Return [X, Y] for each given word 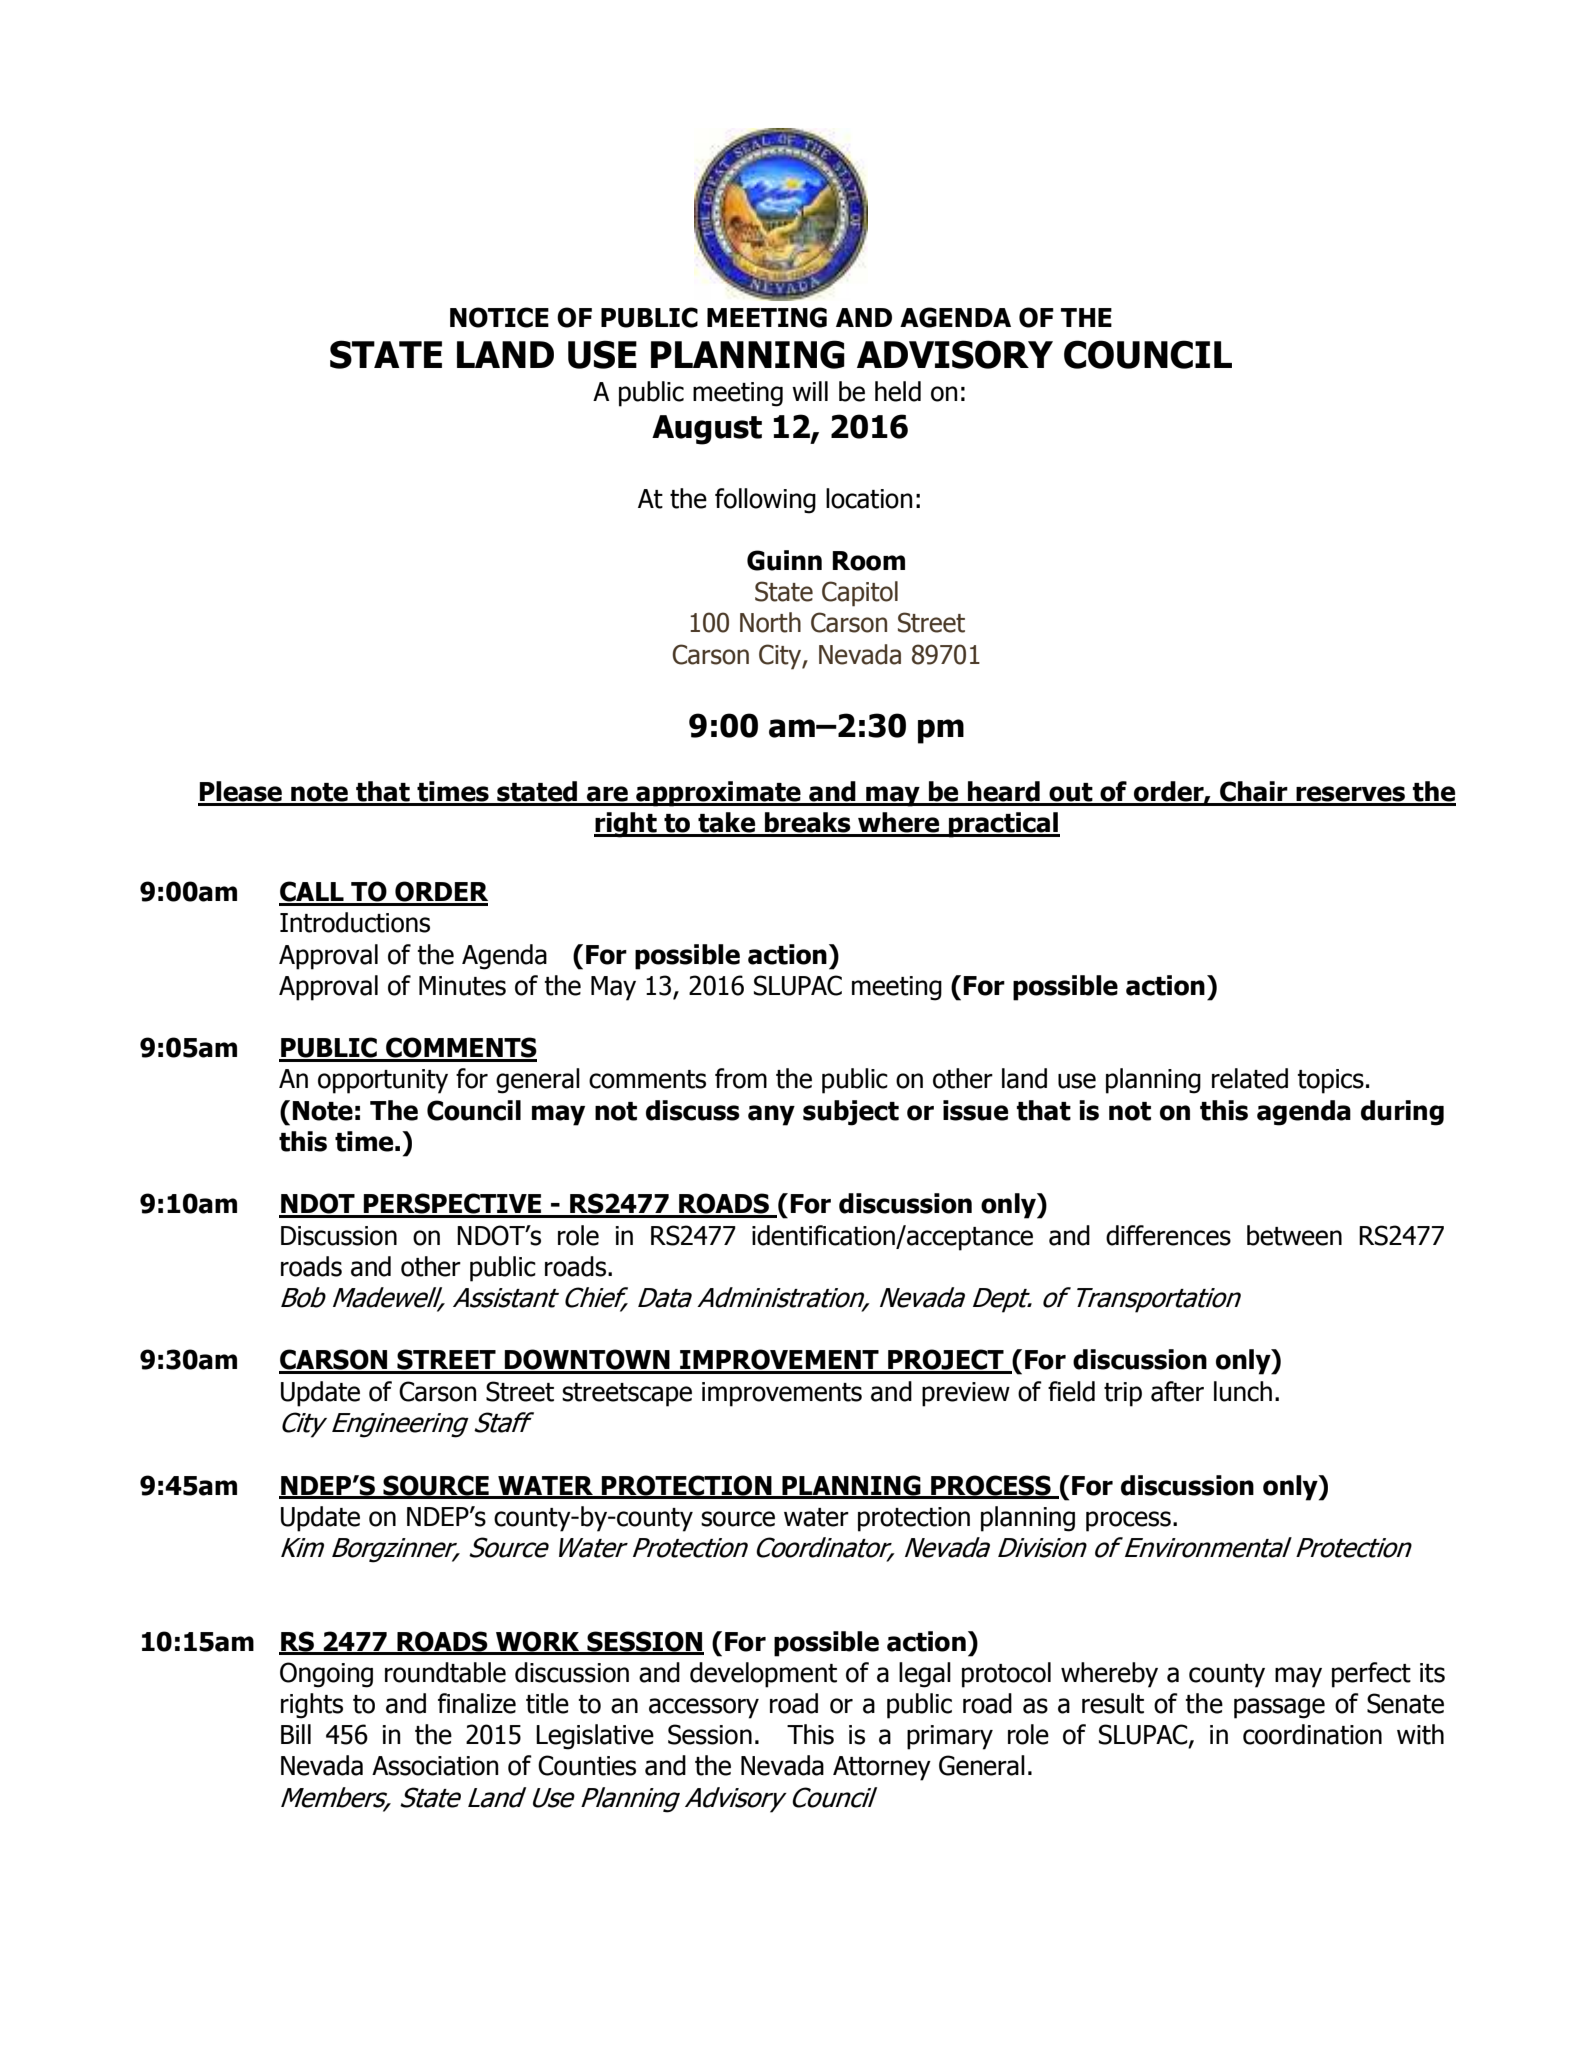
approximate [718, 794]
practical [1003, 825]
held [898, 391]
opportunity [383, 1081]
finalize [477, 1703]
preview [966, 1394]
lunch [1243, 1391]
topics [1330, 1081]
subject [851, 1113]
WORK [538, 1642]
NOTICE [499, 317]
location [869, 498]
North [770, 622]
